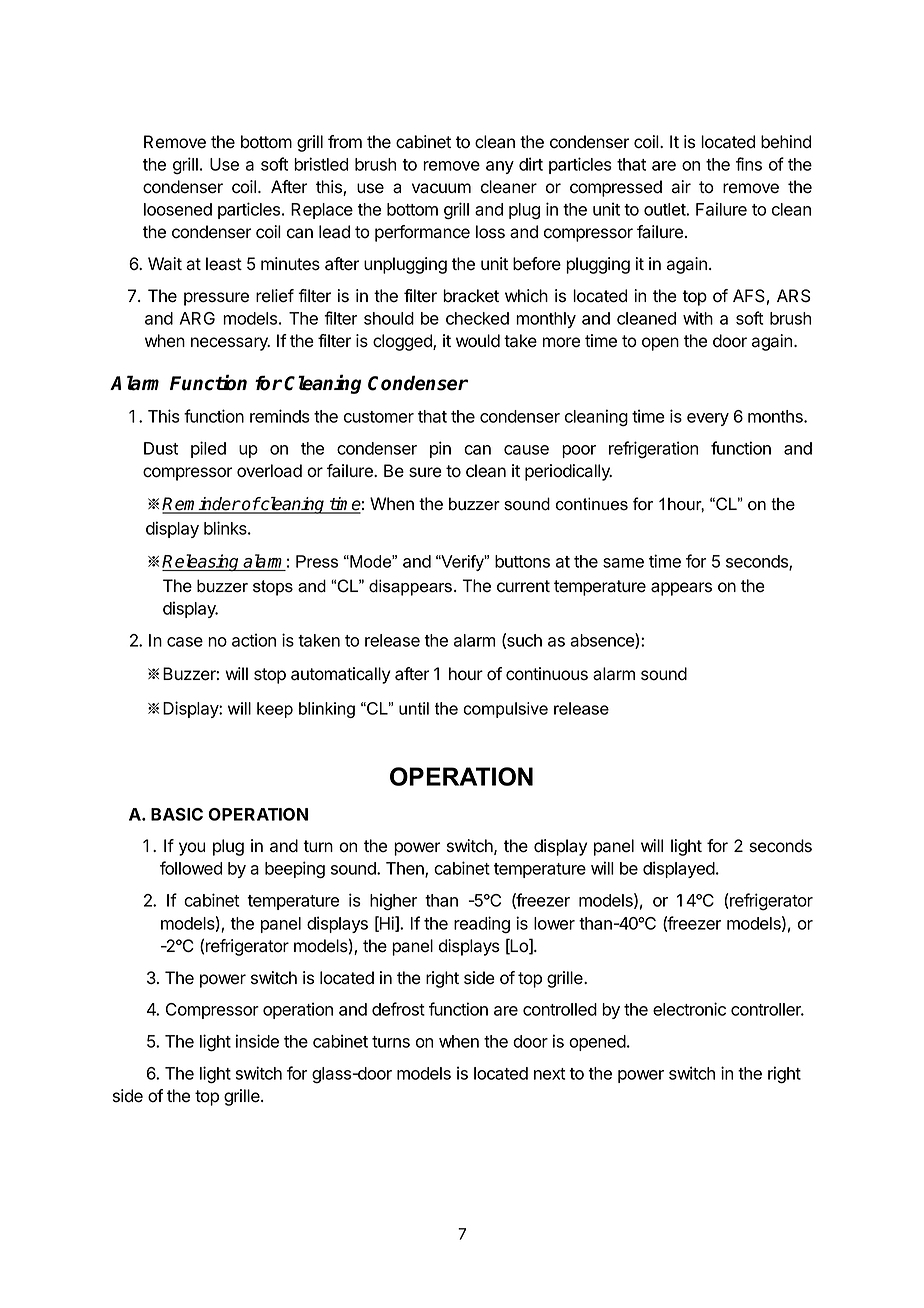 The width and height of the screenshot is (924, 1308). I want to click on air, so click(681, 187).
